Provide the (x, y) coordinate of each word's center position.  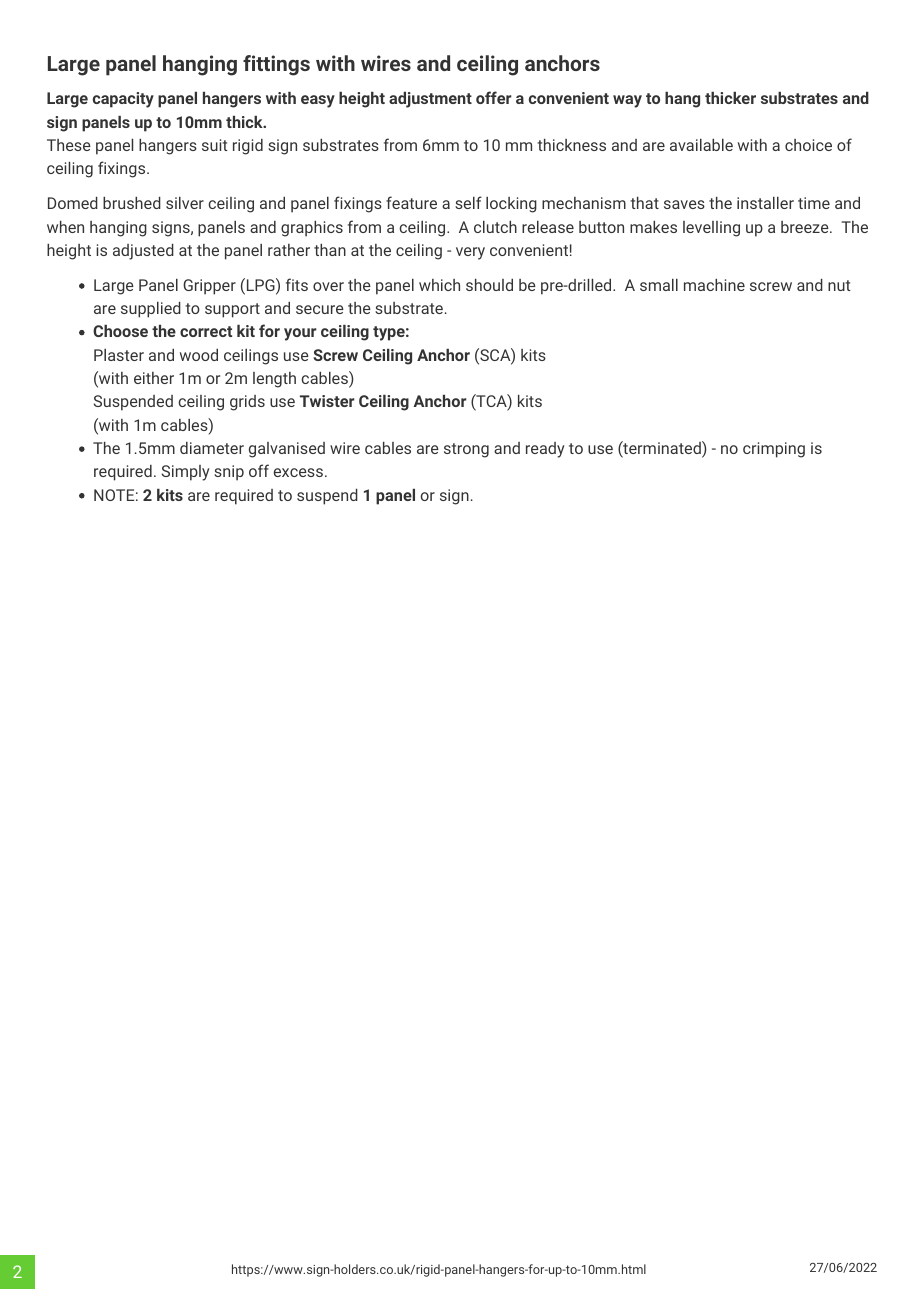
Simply (186, 473)
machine (714, 285)
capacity (123, 100)
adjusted (143, 252)
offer (494, 97)
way (627, 101)
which (439, 285)
